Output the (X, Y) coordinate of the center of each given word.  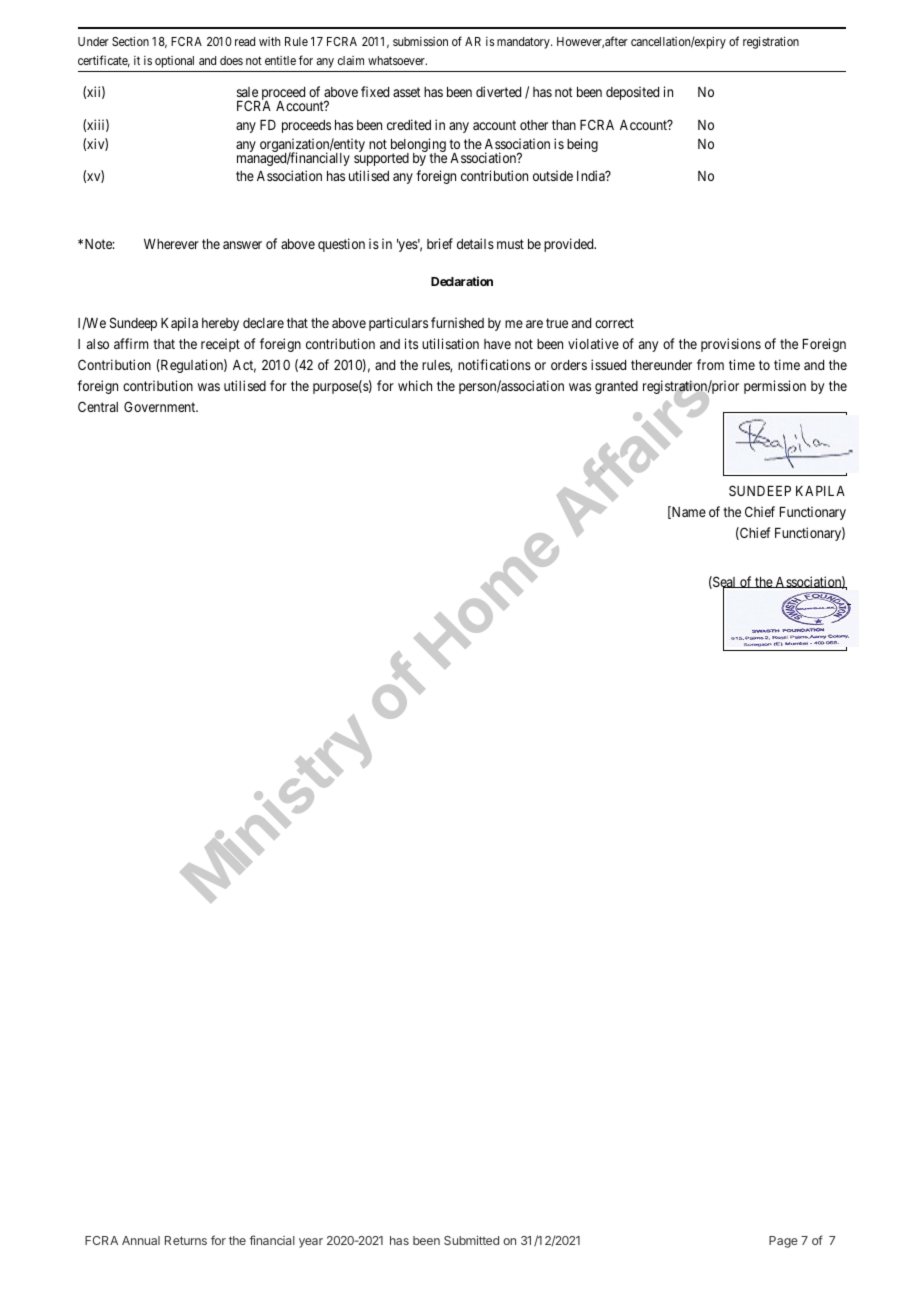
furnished (457, 322)
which (415, 385)
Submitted (471, 1240)
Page (783, 1242)
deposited (632, 93)
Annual (141, 1240)
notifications (494, 364)
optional (174, 62)
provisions (731, 345)
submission (420, 41)
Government (161, 406)
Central (98, 406)
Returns (186, 1240)
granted (616, 387)
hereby (220, 324)
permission (775, 387)
